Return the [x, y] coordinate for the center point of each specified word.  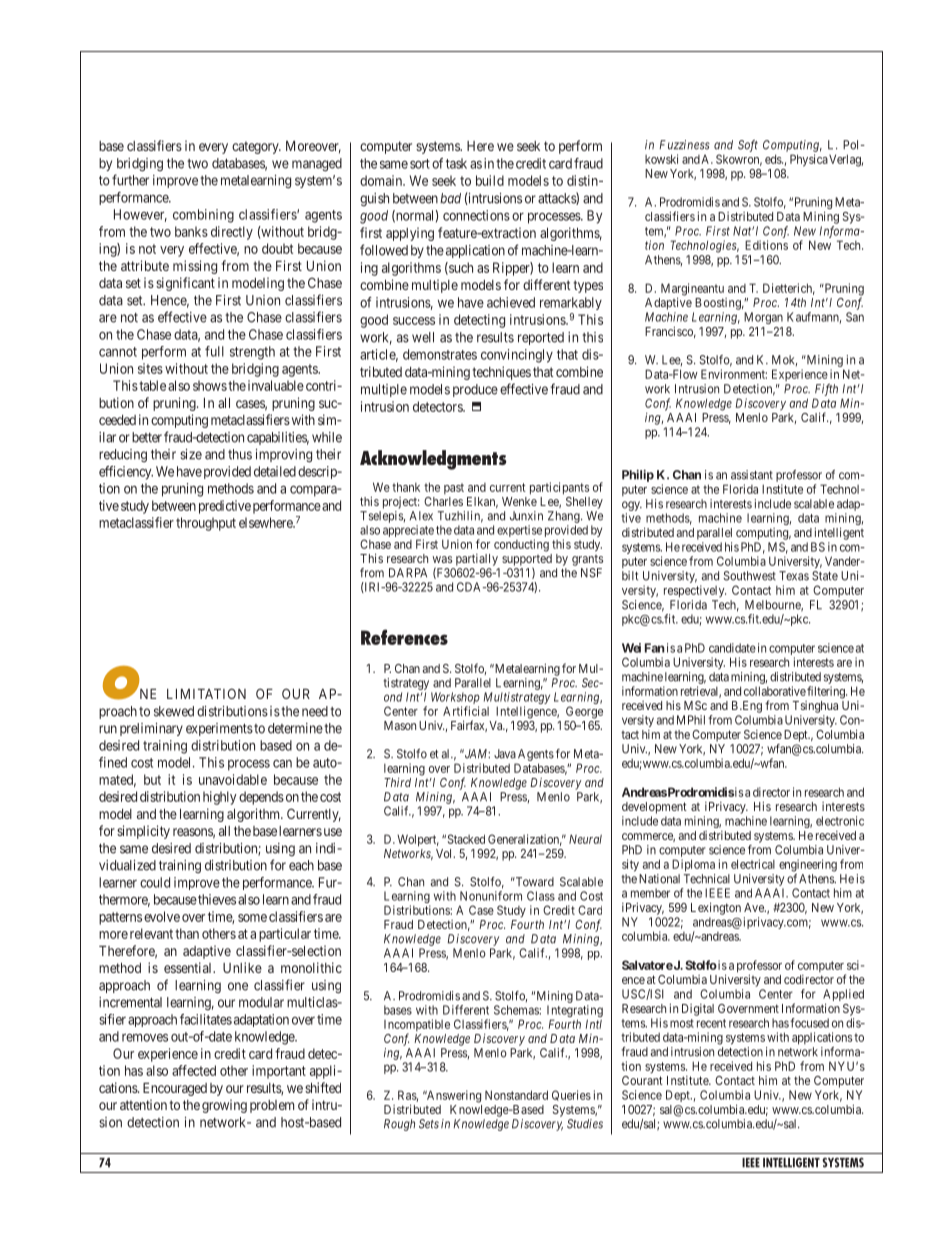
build [490, 180]
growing [224, 1106]
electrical [753, 864]
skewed [174, 711]
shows [210, 385]
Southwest [749, 576]
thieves [216, 899]
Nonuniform [491, 896]
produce [475, 390]
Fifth [826, 390]
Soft [748, 146]
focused [809, 1023]
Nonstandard [516, 1095]
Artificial [466, 711]
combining [203, 216]
